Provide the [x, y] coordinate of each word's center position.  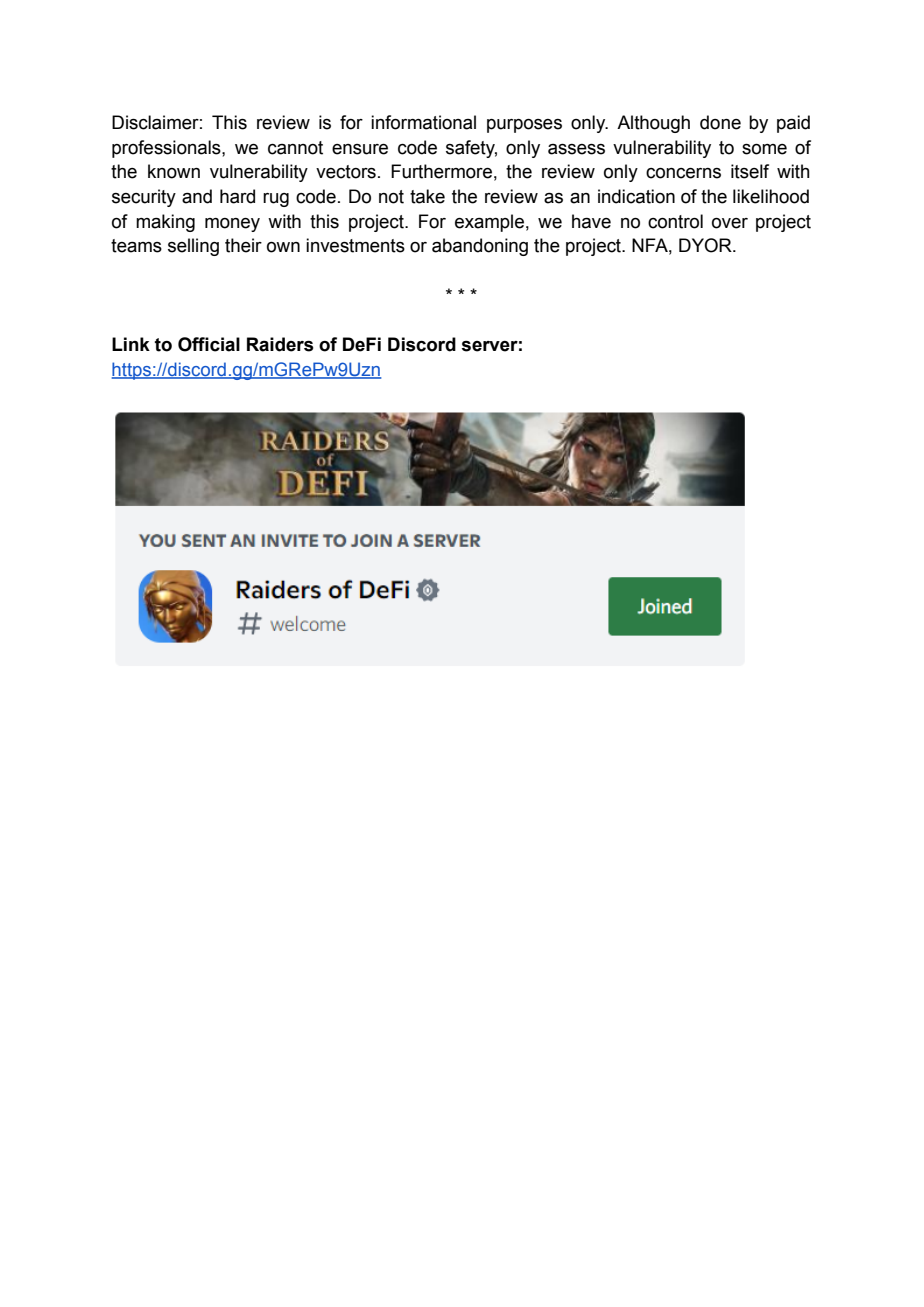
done [720, 122]
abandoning [480, 247]
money [232, 225]
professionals [167, 149]
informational [423, 122]
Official [209, 344]
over [730, 223]
